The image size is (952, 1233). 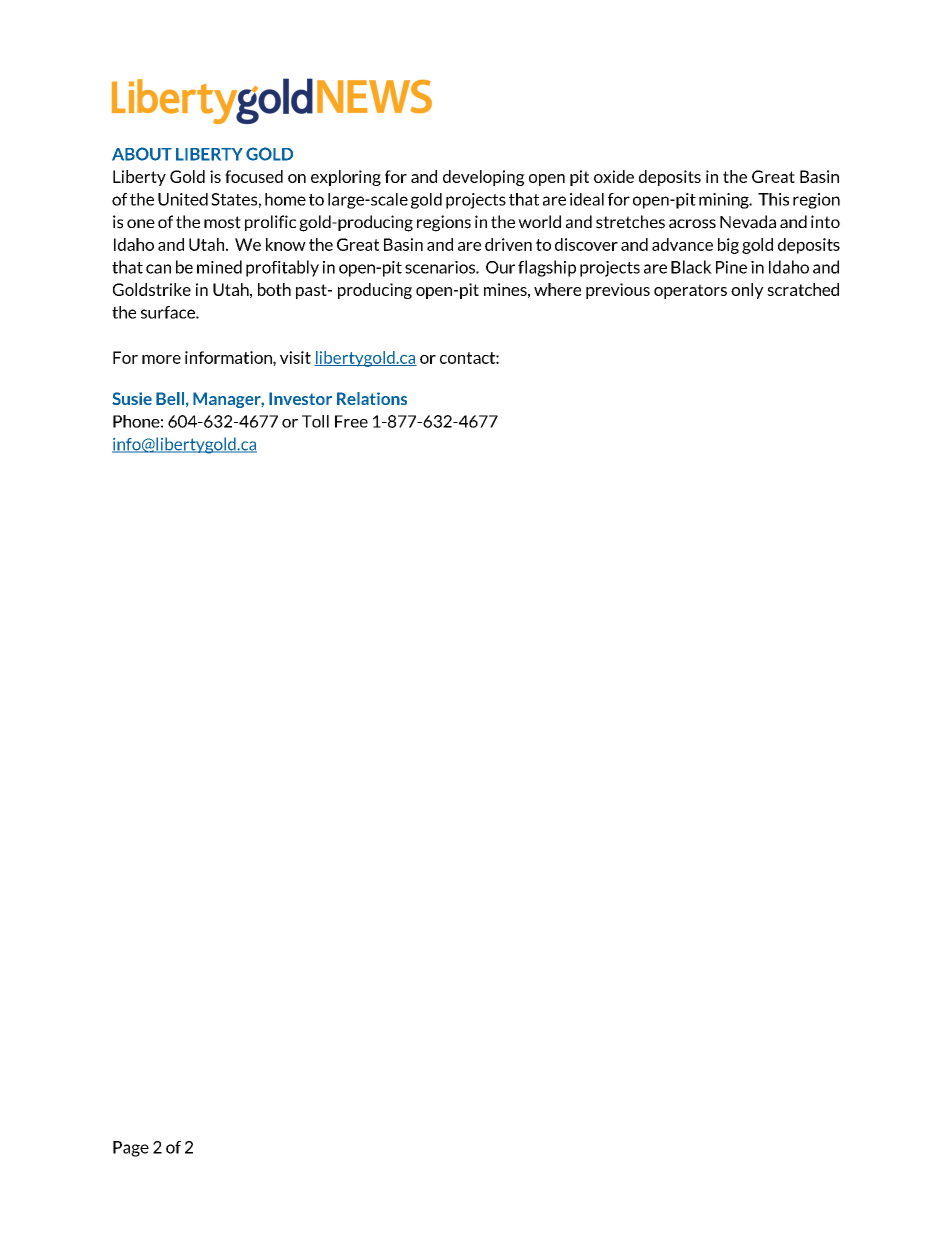 What do you see at coordinates (315, 421) in the page?
I see `Toll` at bounding box center [315, 421].
